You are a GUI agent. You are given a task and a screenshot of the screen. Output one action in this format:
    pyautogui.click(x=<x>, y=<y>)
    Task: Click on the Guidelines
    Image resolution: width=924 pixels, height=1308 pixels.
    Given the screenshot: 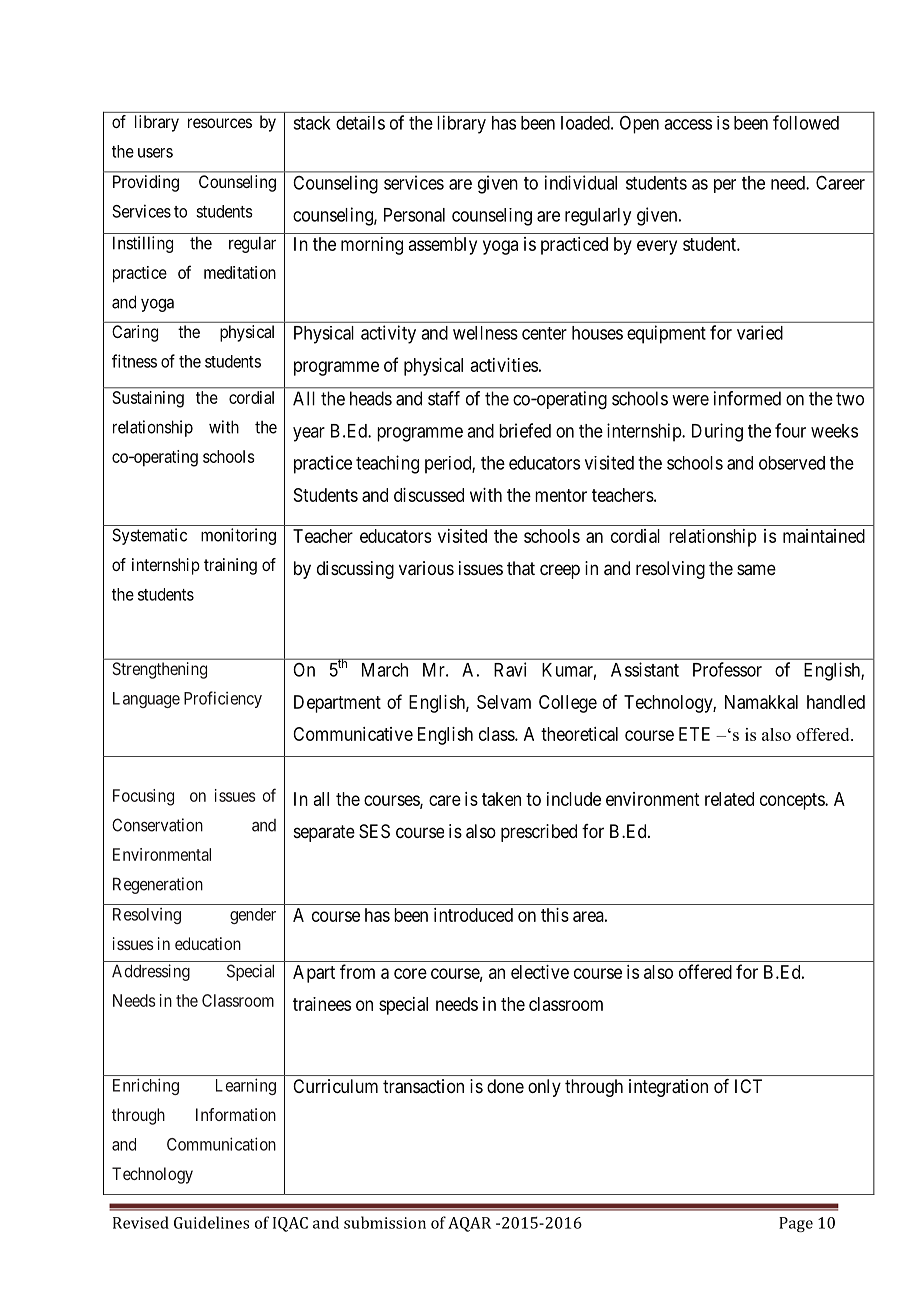 What is the action you would take?
    pyautogui.click(x=211, y=1222)
